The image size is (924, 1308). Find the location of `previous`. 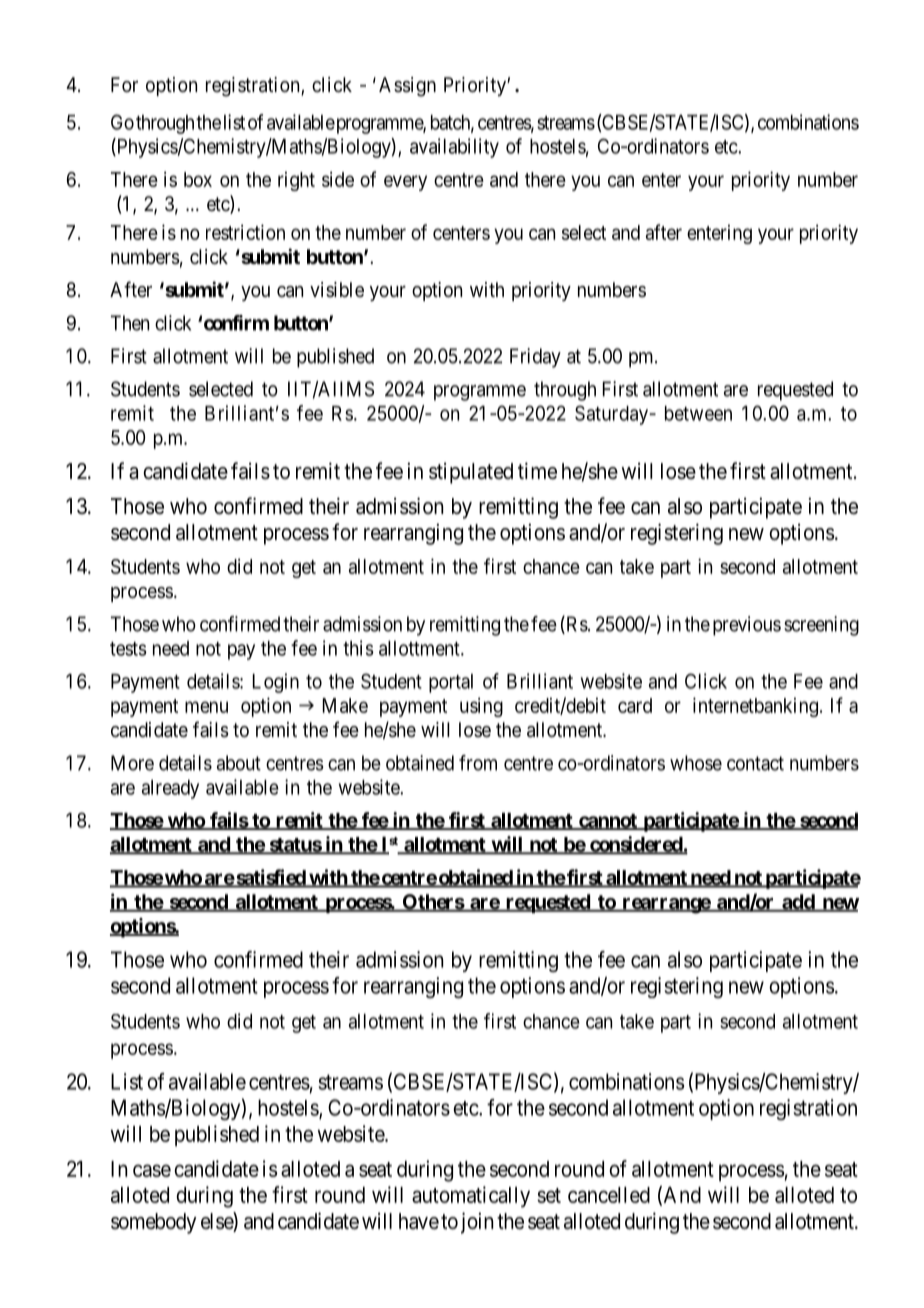

previous is located at coordinates (747, 626).
